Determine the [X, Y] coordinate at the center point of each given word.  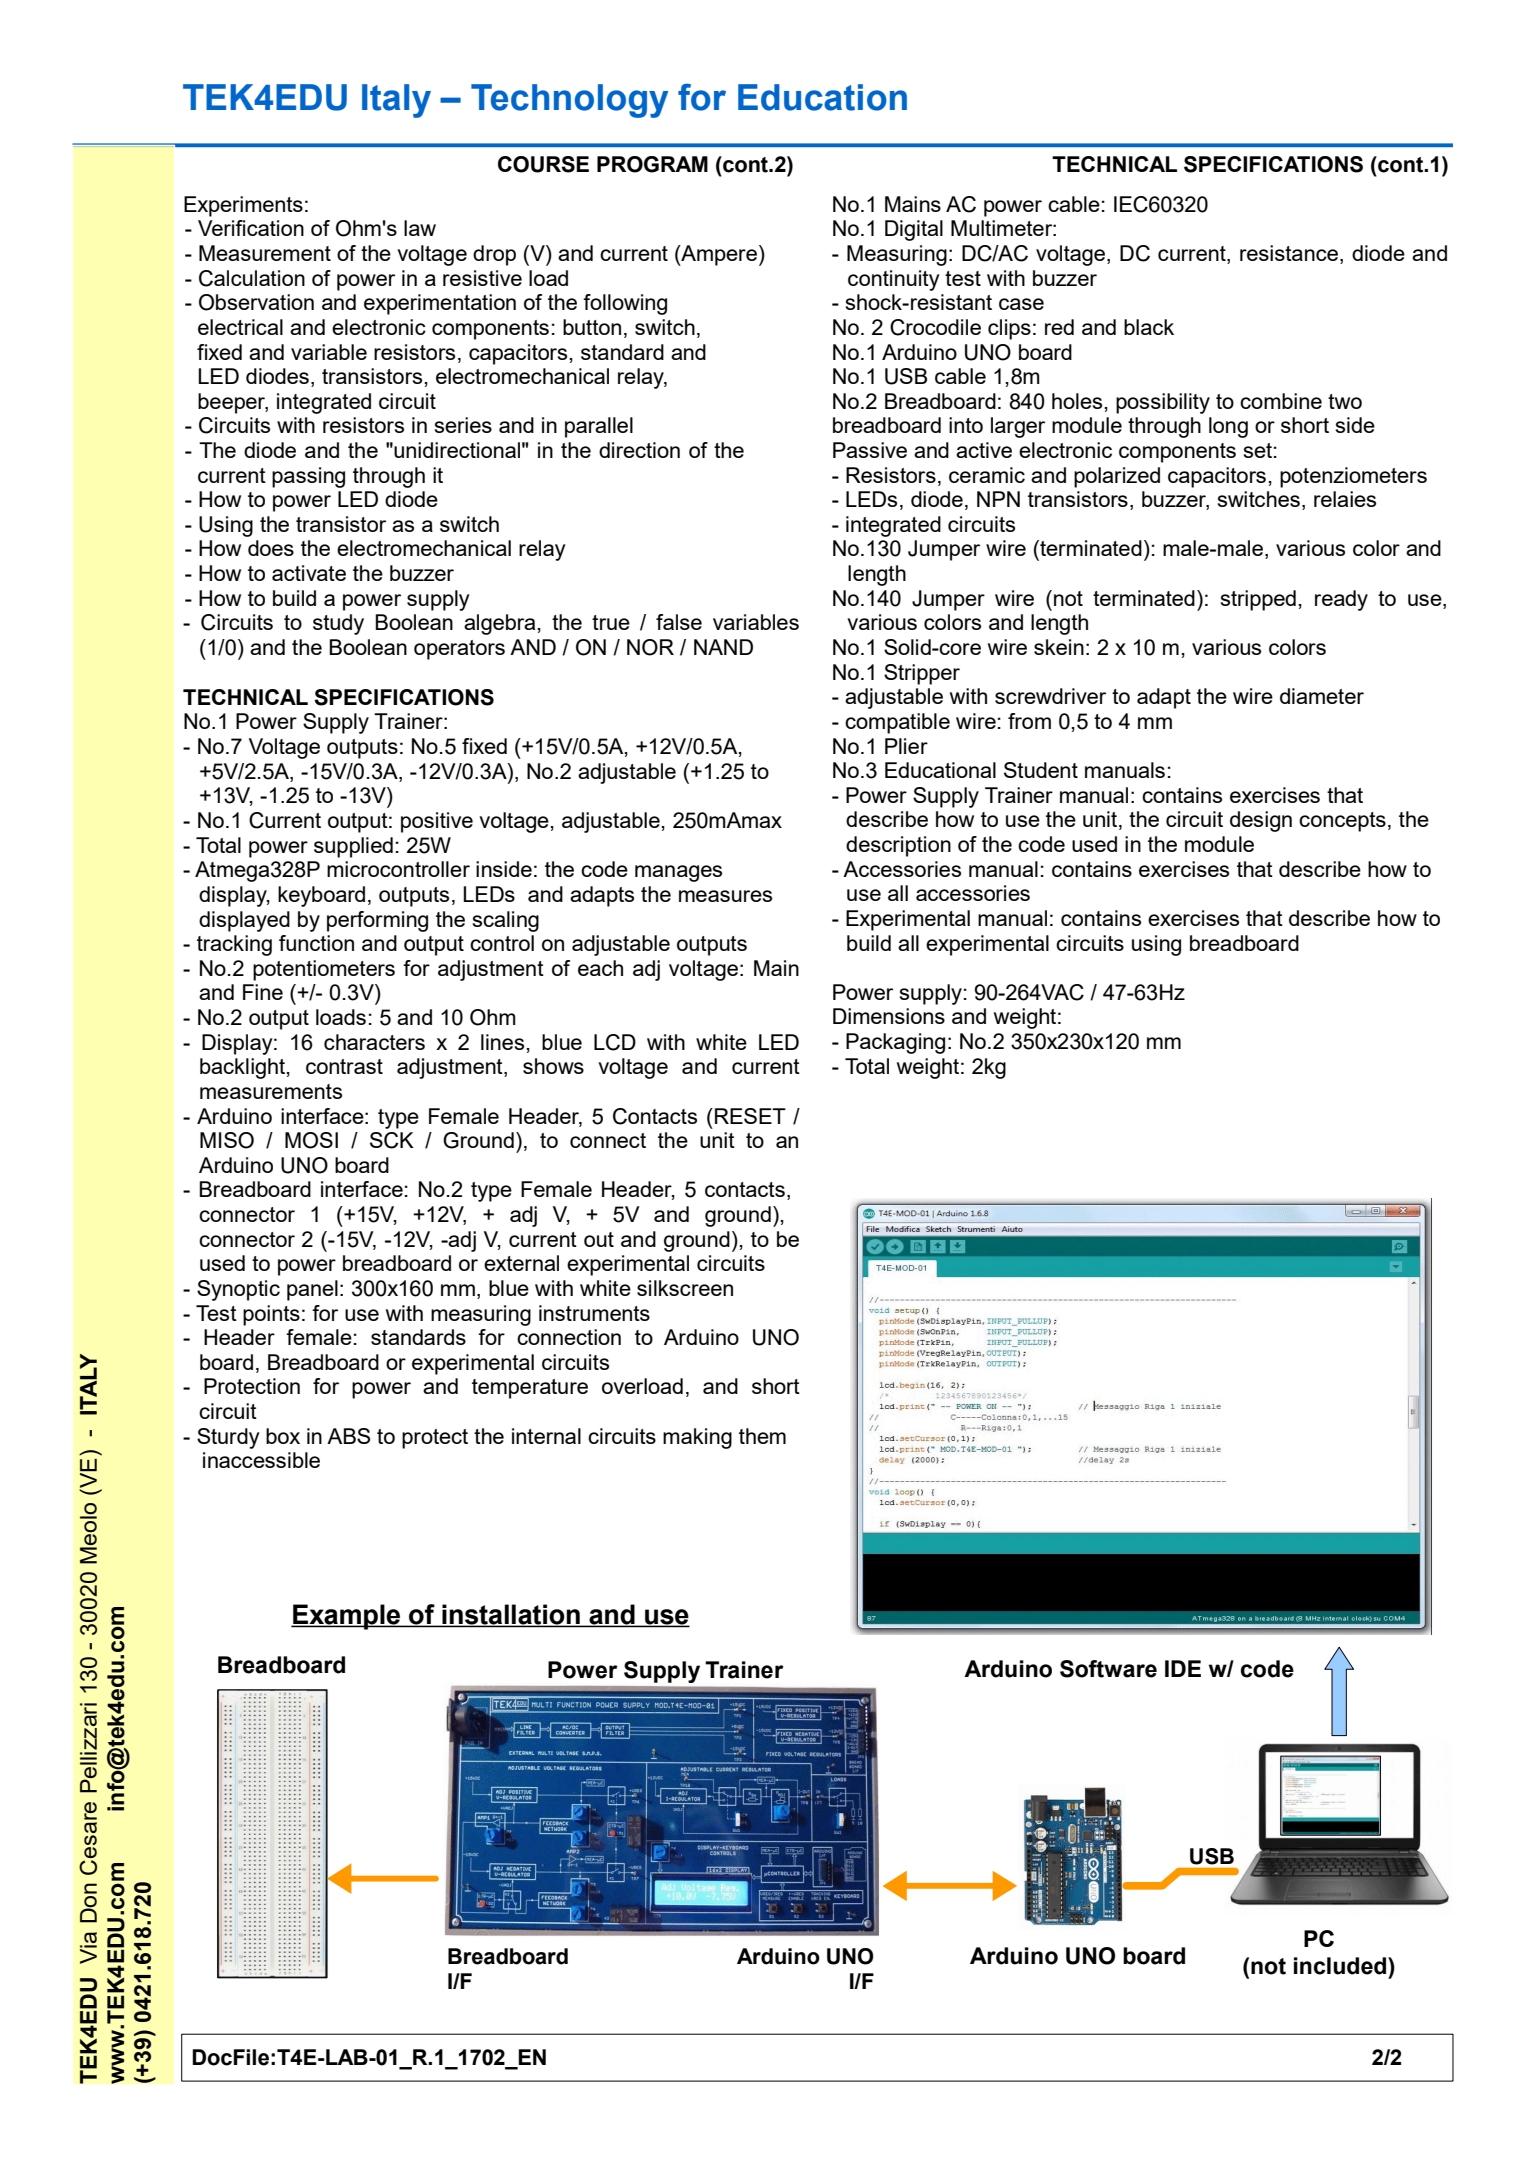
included [1341, 1966]
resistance [1289, 253]
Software [1108, 1669]
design [1261, 821]
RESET [750, 1116]
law [420, 228]
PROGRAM [652, 164]
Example [347, 1617]
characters [374, 1042]
